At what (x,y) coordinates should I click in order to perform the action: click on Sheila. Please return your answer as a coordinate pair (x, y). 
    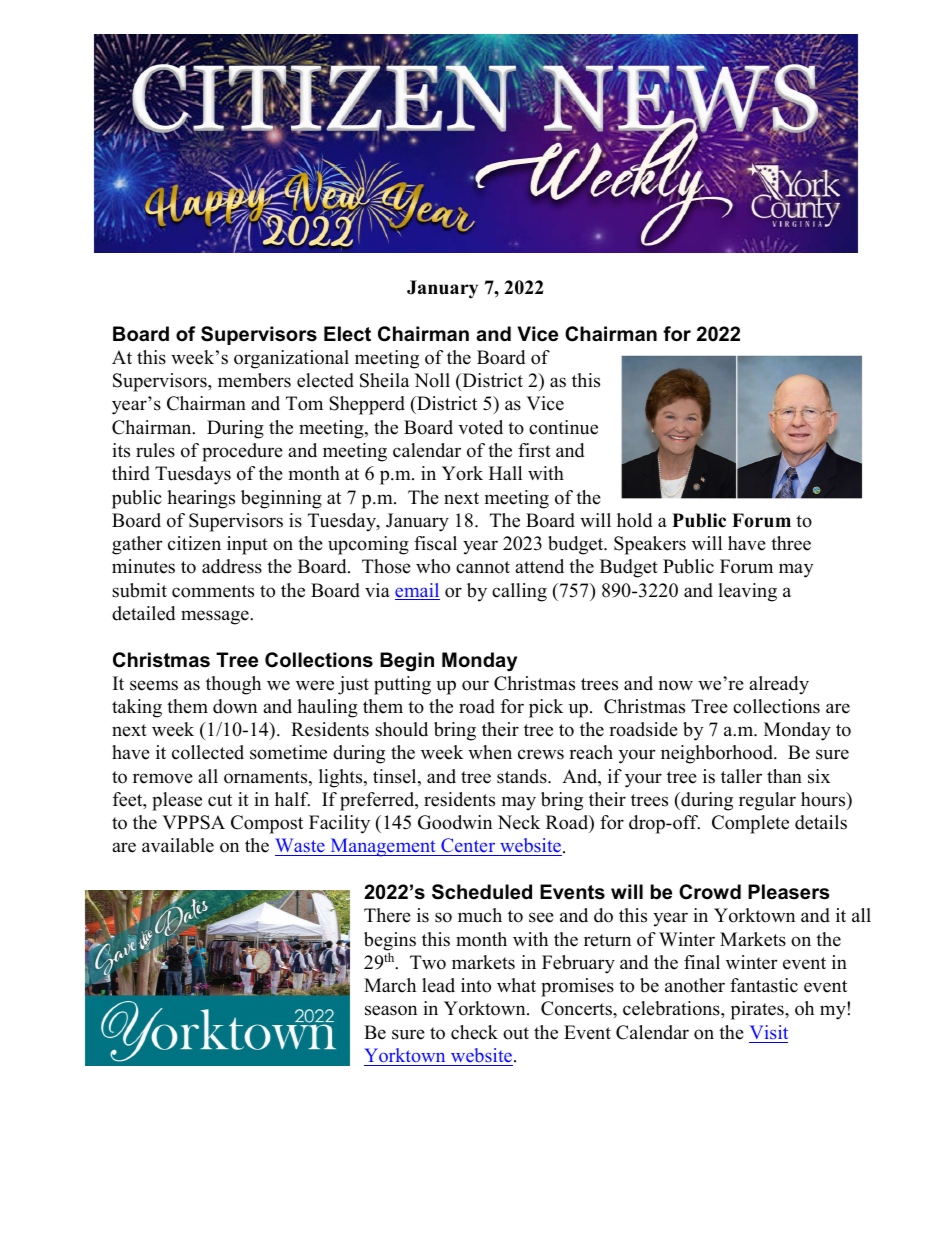
    Looking at the image, I should click on (385, 380).
